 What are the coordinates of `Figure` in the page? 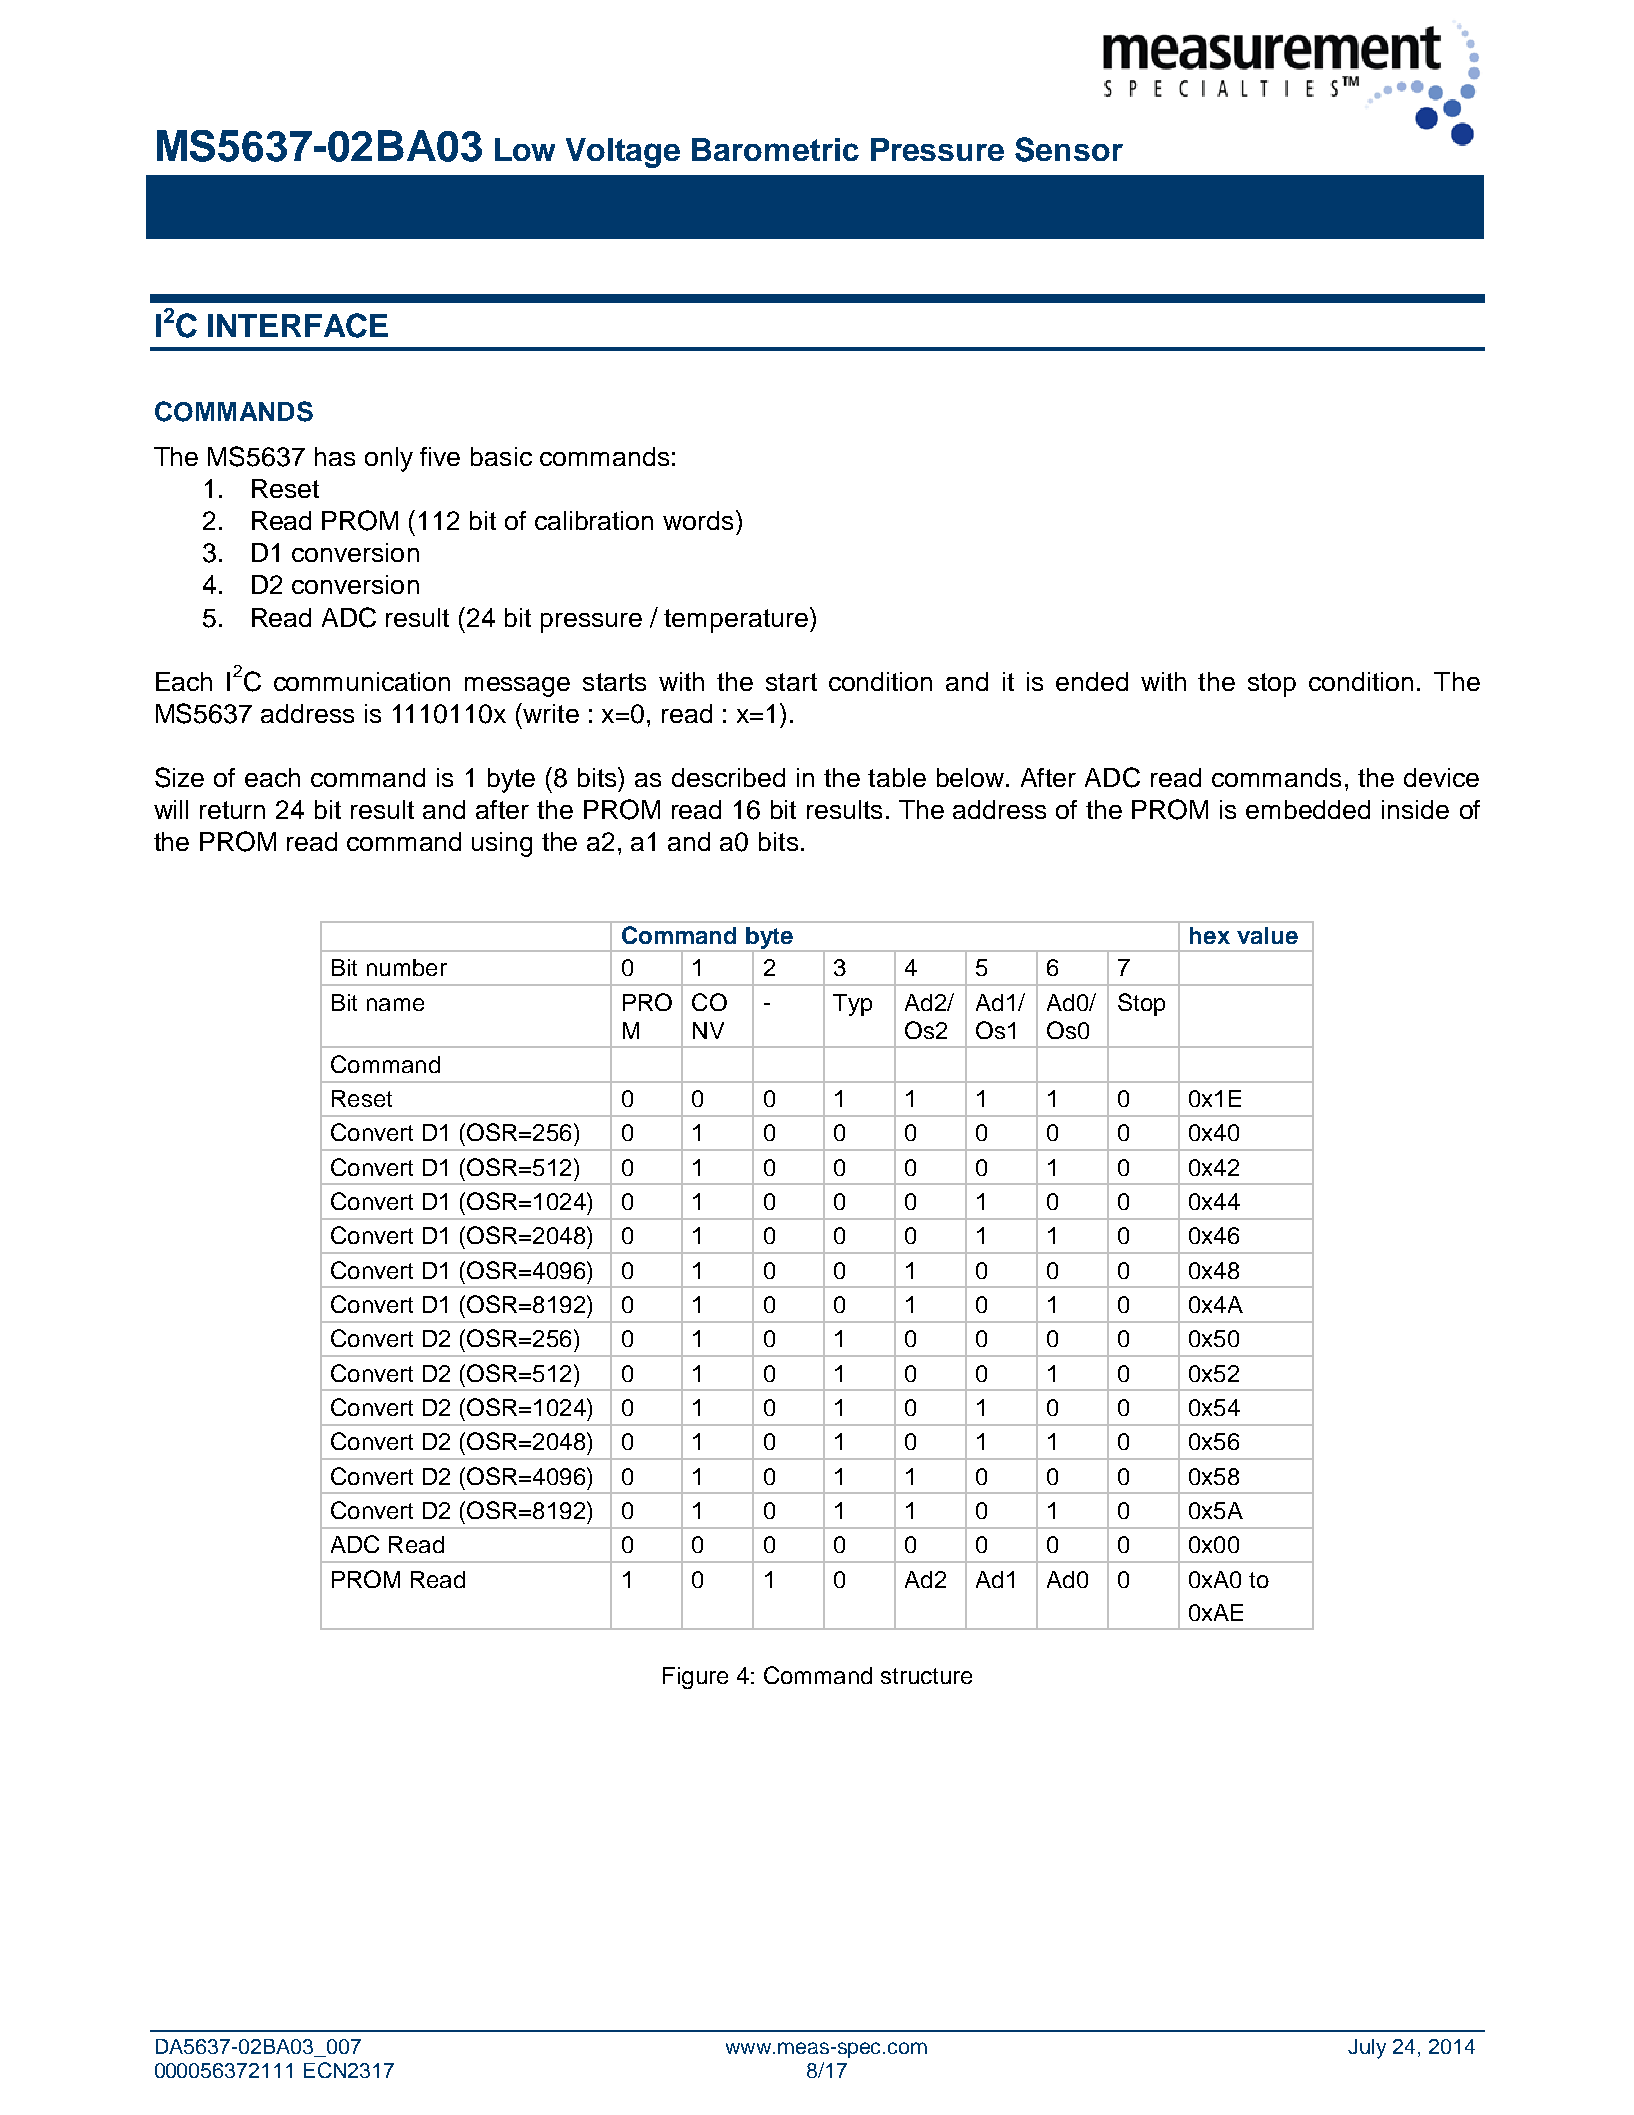 It's located at (695, 1678).
